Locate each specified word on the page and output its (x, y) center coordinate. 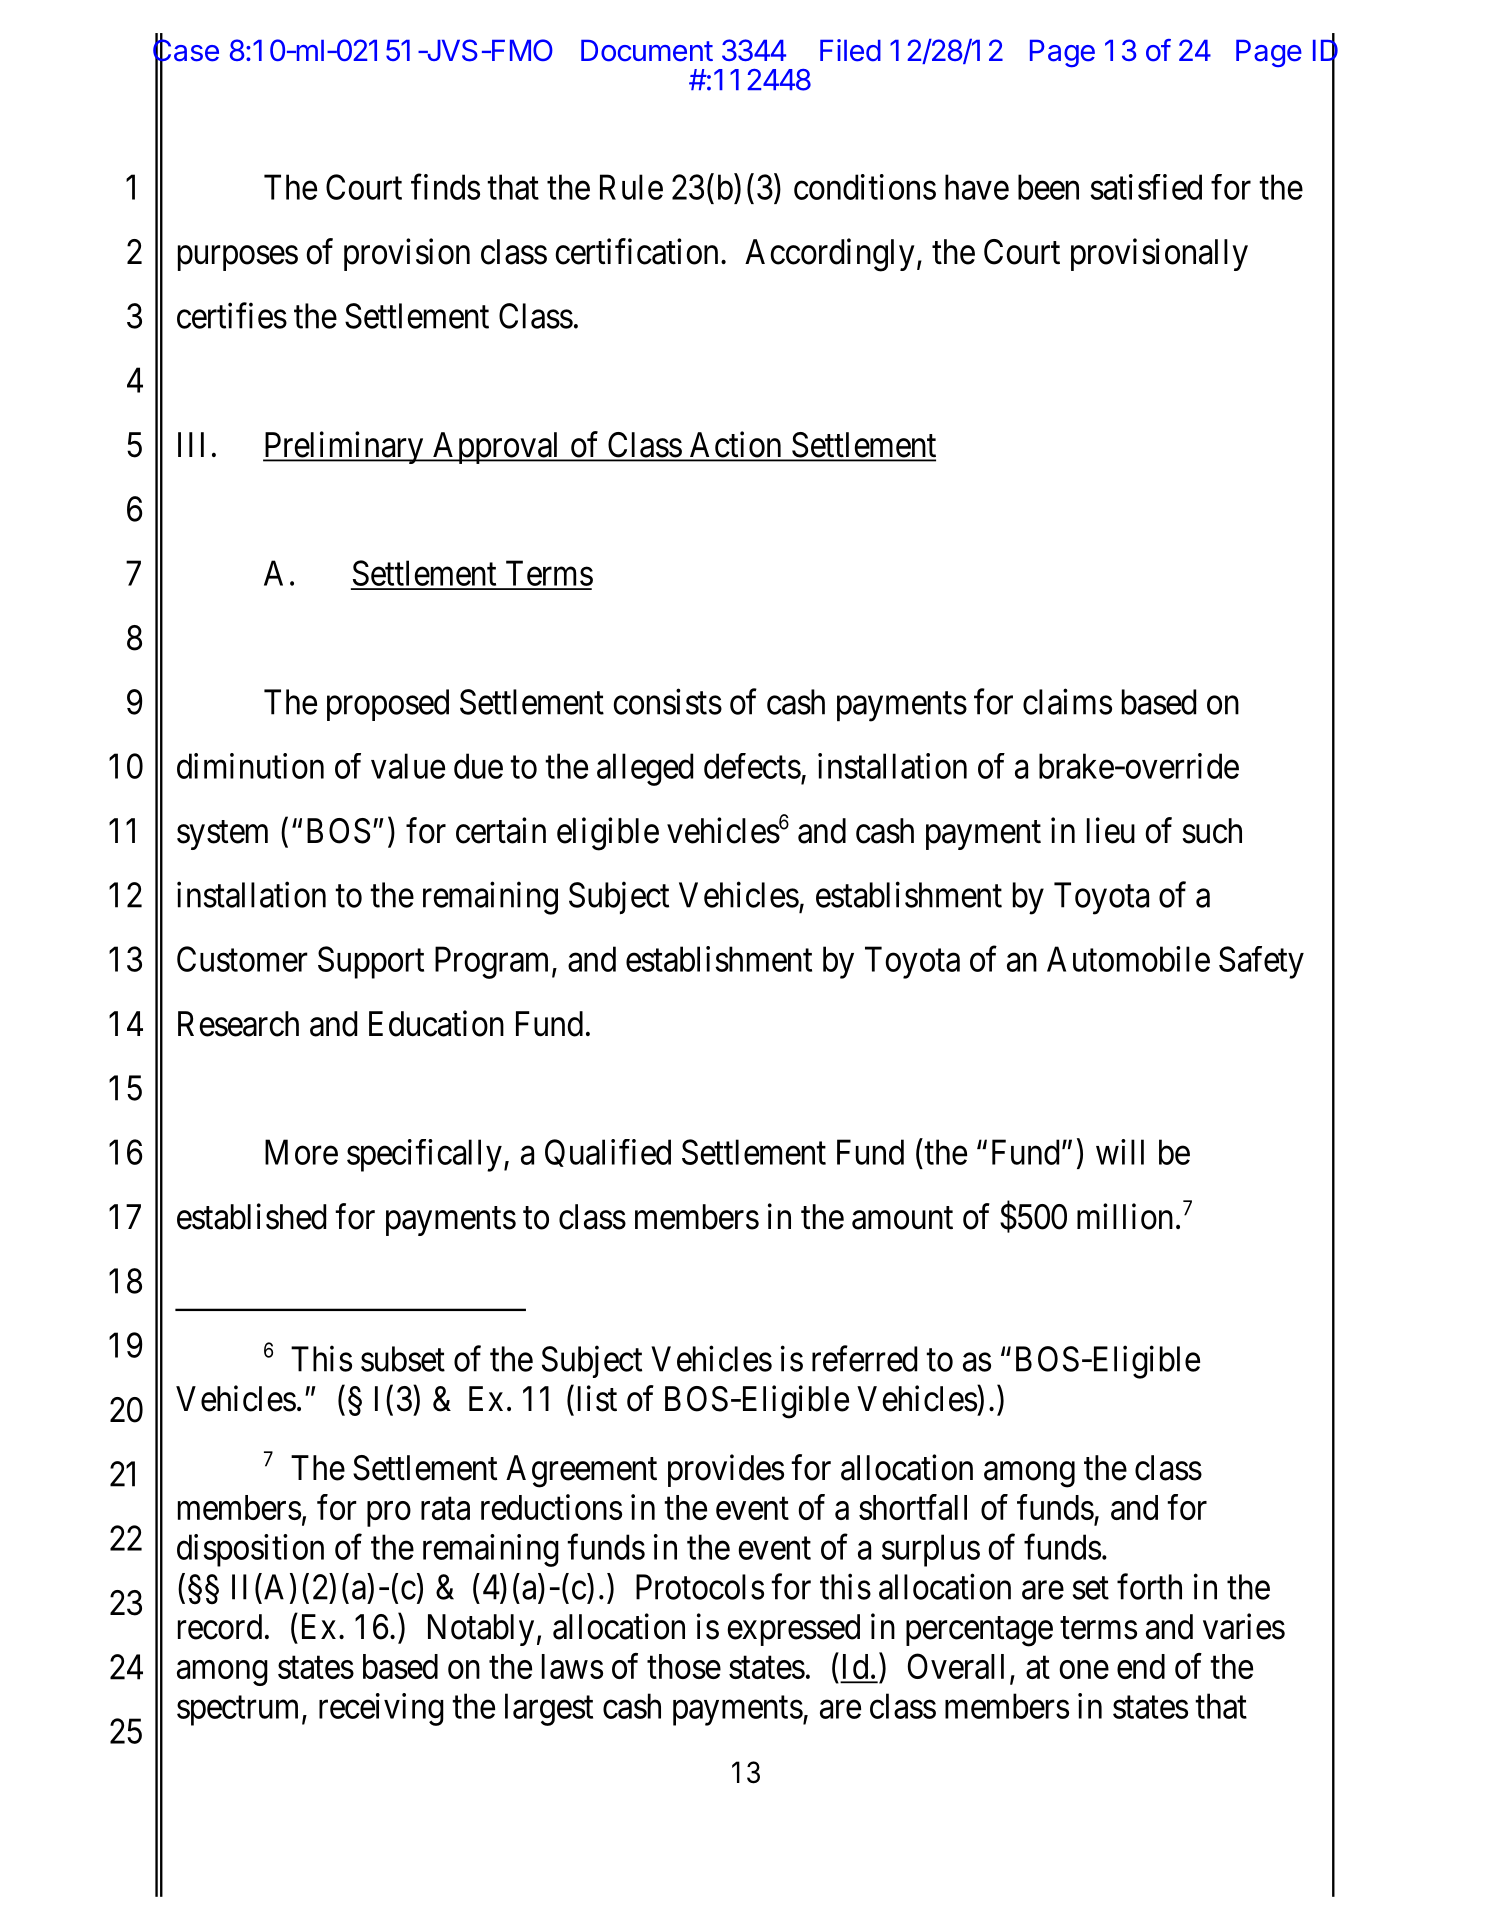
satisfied (1146, 187)
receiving (381, 1709)
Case (186, 50)
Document (647, 51)
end (1141, 1666)
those (684, 1666)
